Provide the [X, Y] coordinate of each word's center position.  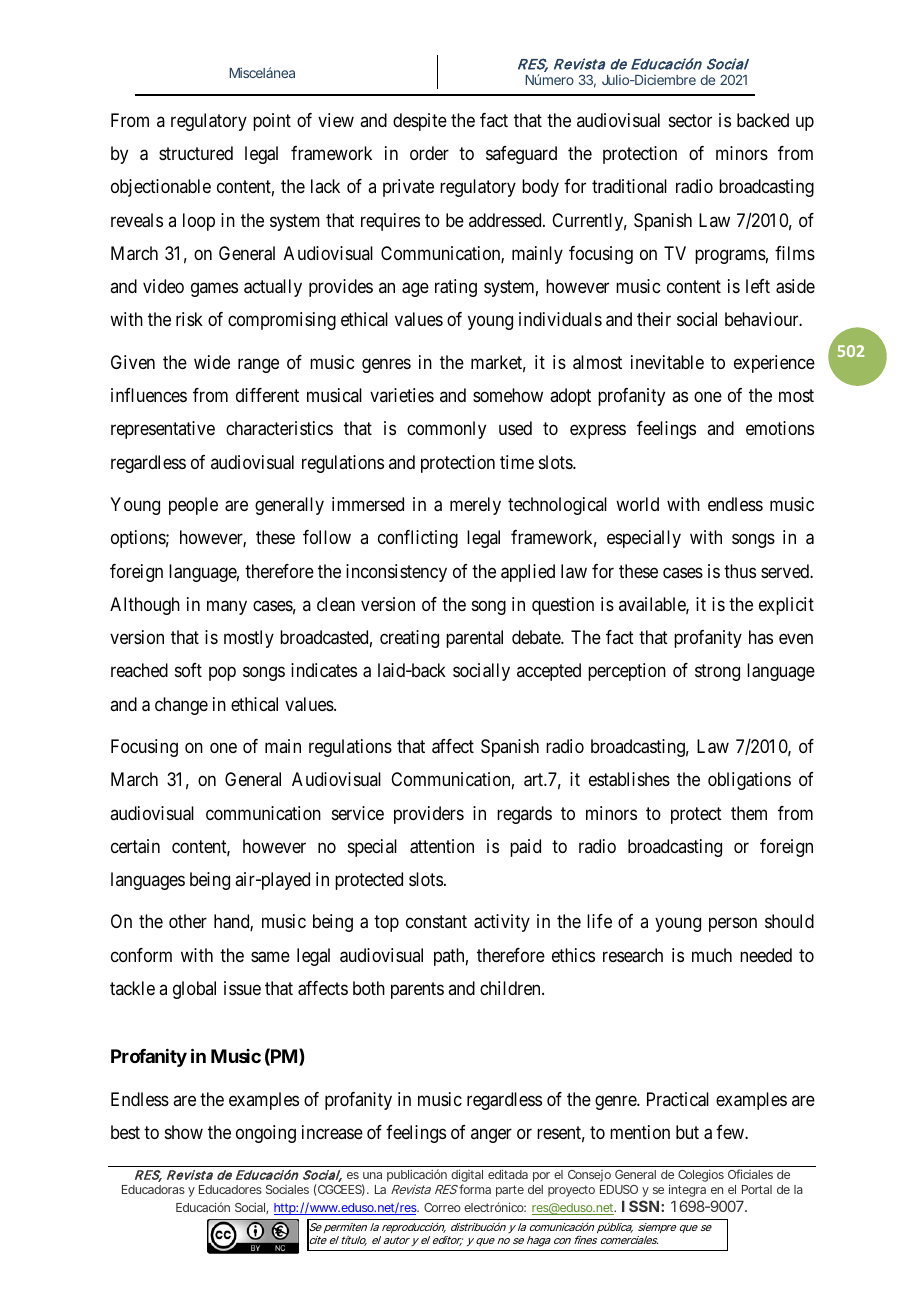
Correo [442, 1207]
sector [690, 120]
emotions [780, 428]
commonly [446, 430]
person [733, 925]
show [184, 1132]
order [429, 153]
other [188, 921]
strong [717, 673]
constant [436, 922]
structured [196, 153]
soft [188, 670]
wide [212, 362]
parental [474, 639]
